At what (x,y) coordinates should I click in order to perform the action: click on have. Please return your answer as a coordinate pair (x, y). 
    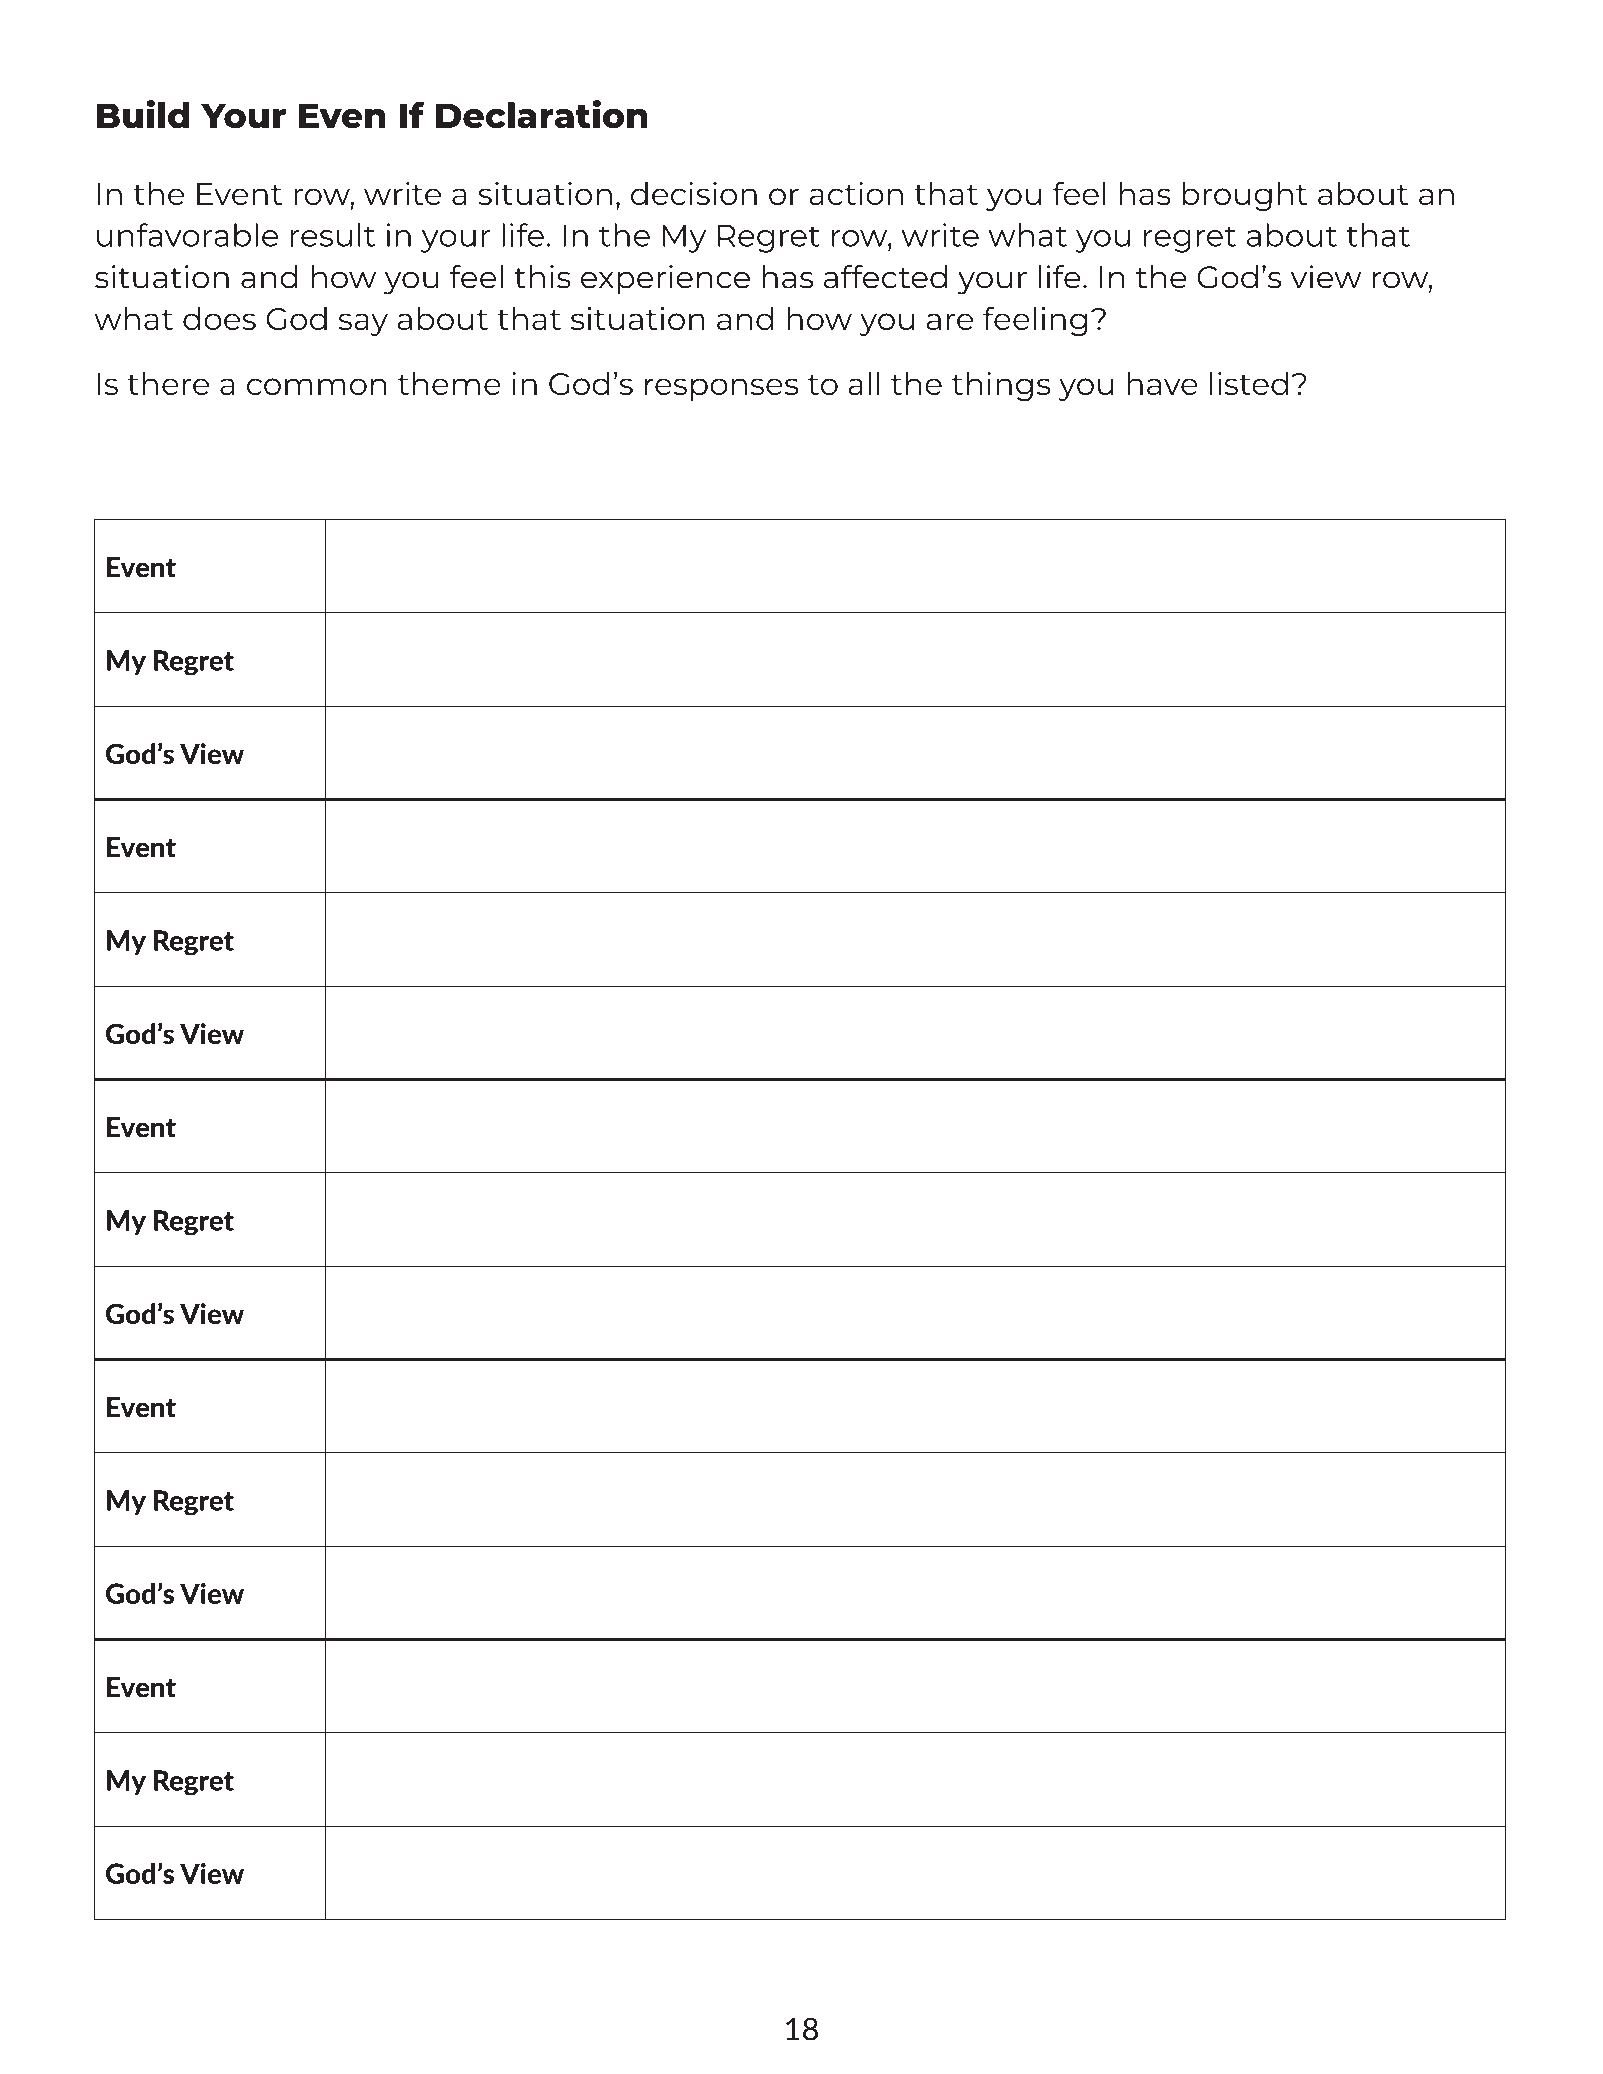
    Looking at the image, I should click on (1162, 383).
